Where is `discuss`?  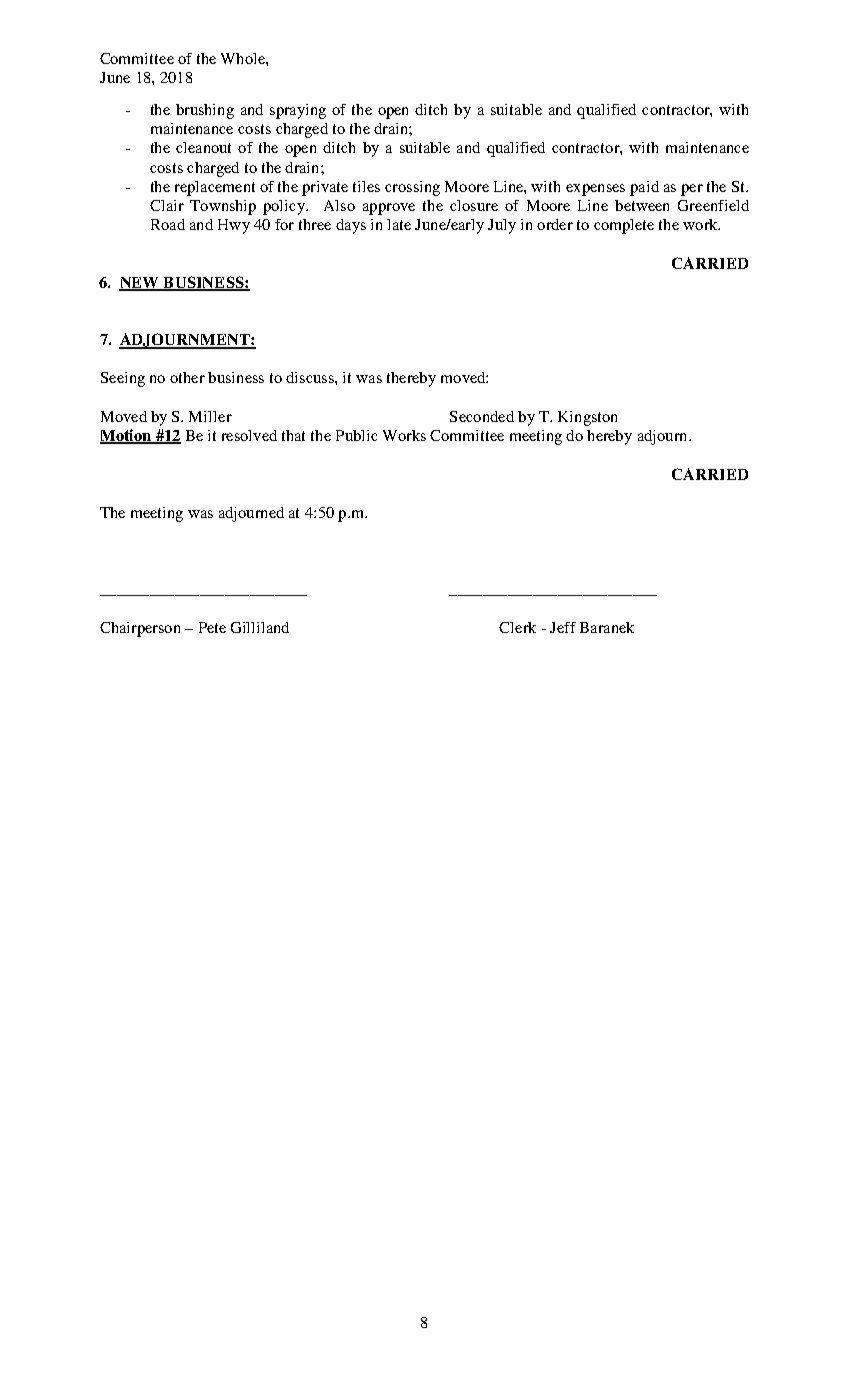 discuss is located at coordinates (311, 377).
